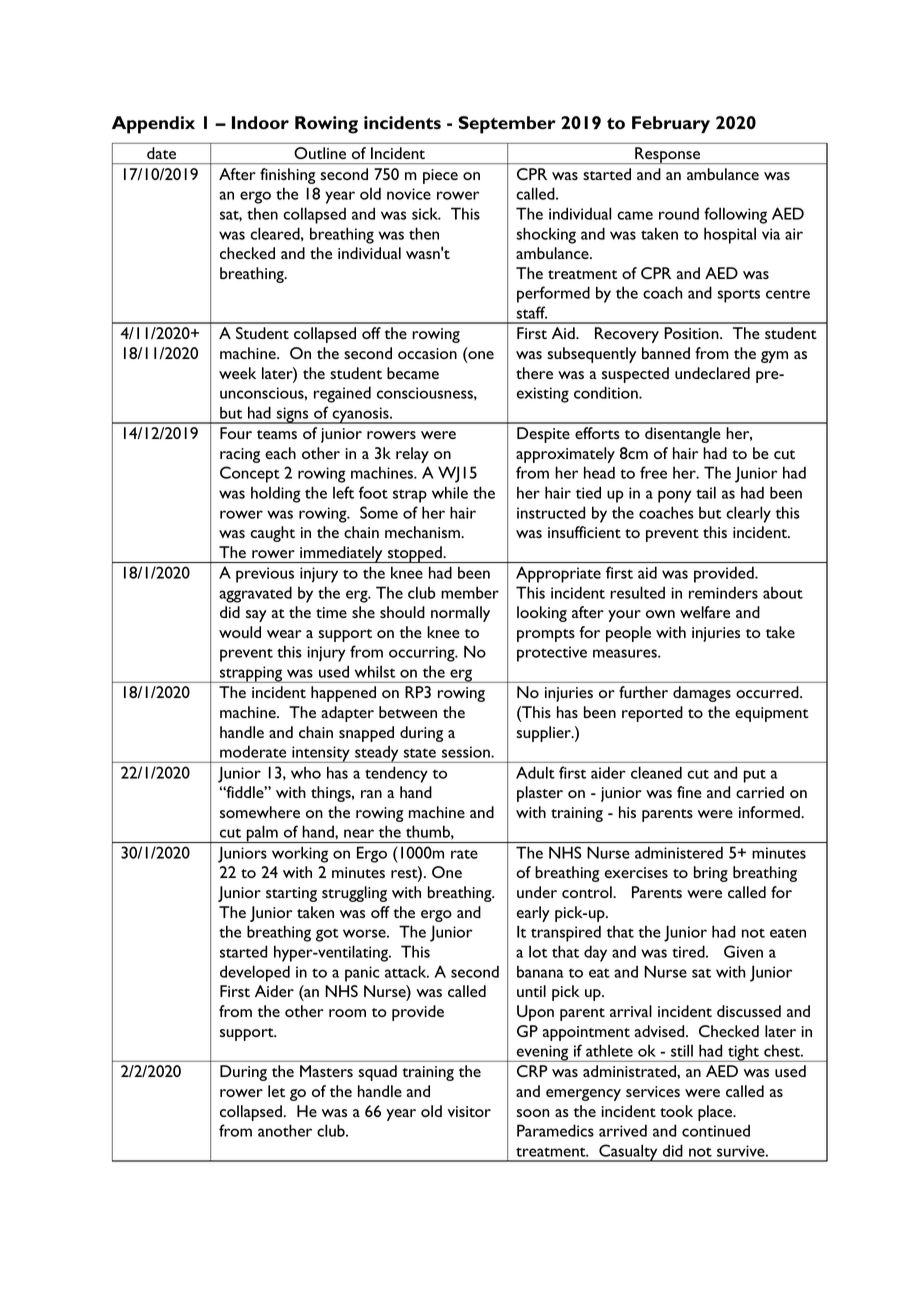 This screenshot has height=1308, width=924. Describe the element at coordinates (423, 532) in the screenshot. I see `mechanism` at that location.
